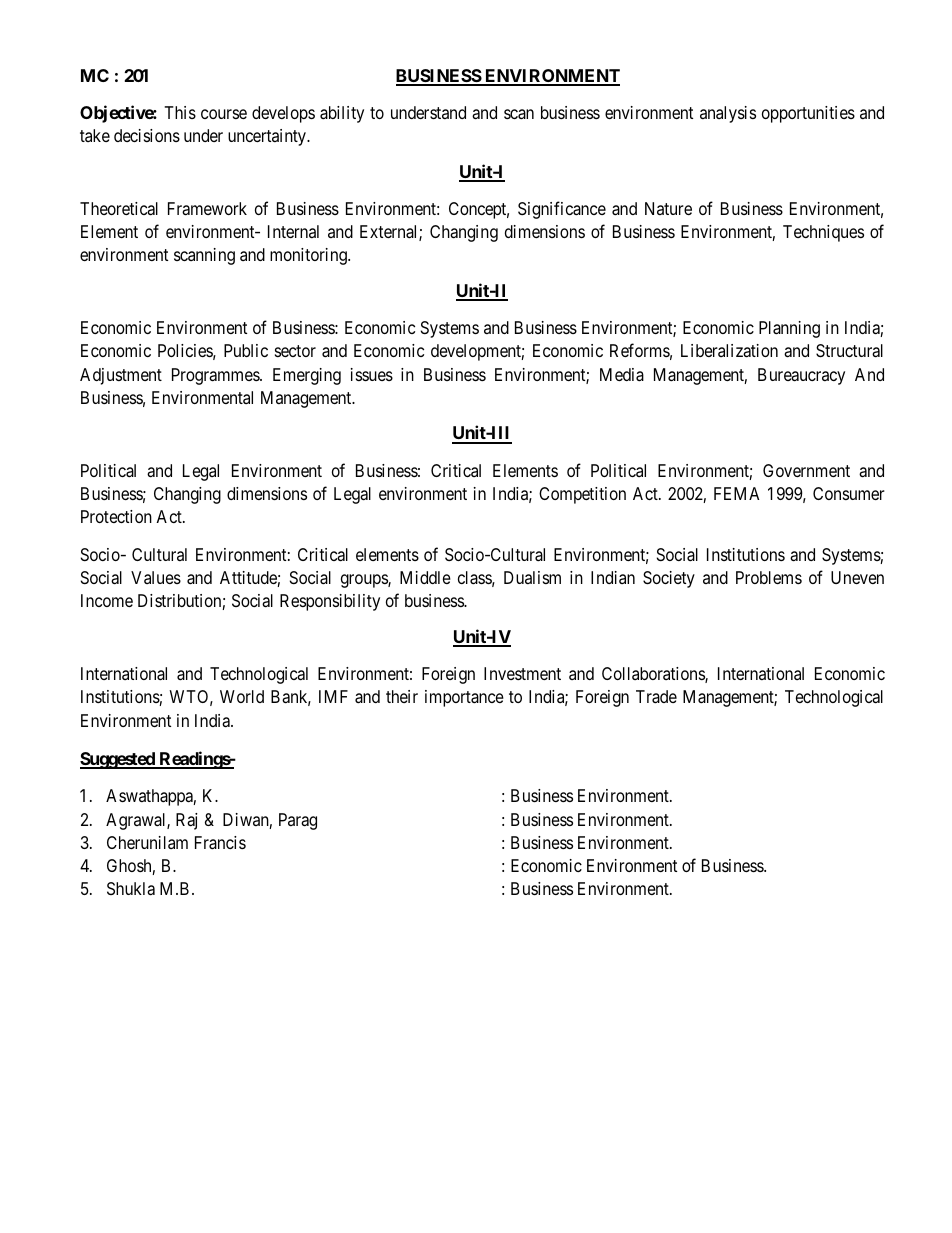 This document has height=1233, width=952. I want to click on Francis, so click(220, 843).
